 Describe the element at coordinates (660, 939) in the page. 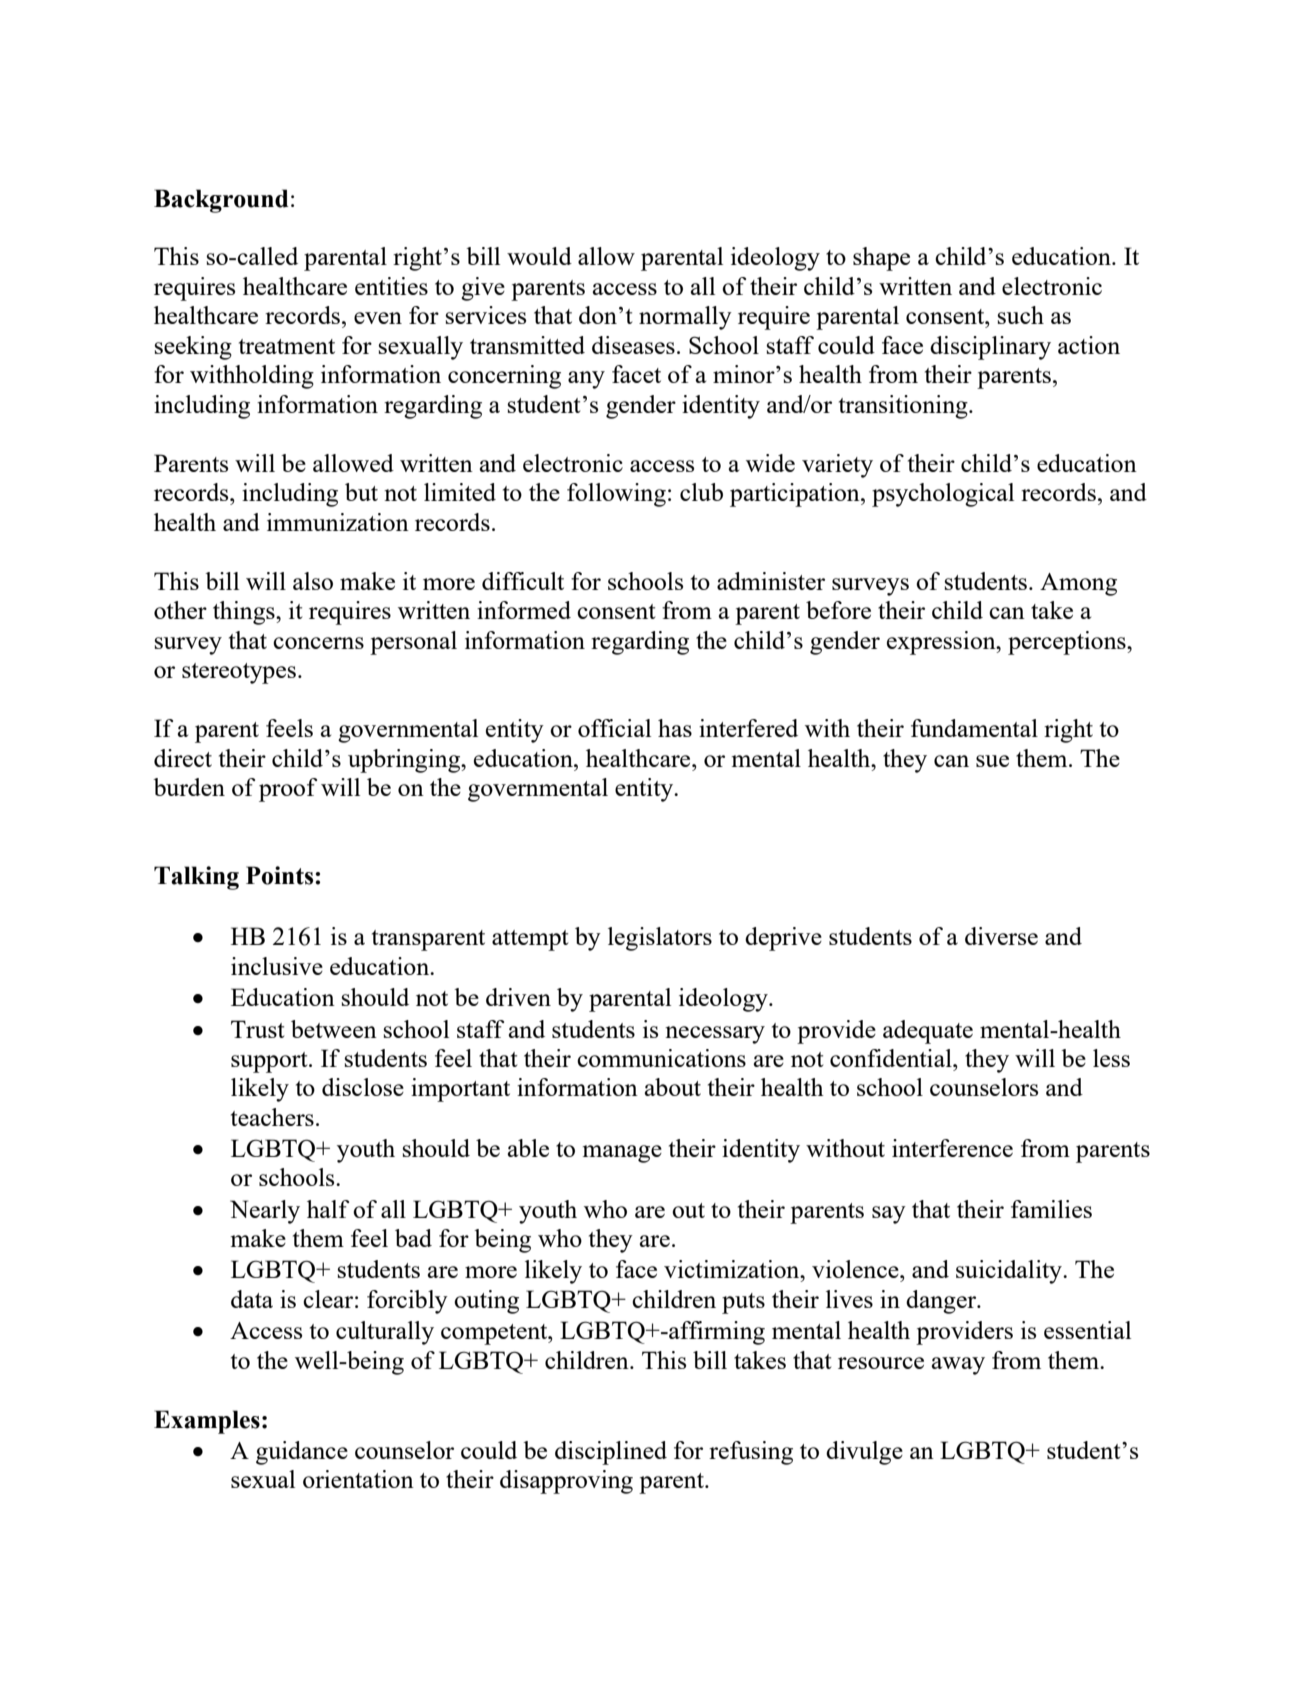

I see `legislators` at that location.
